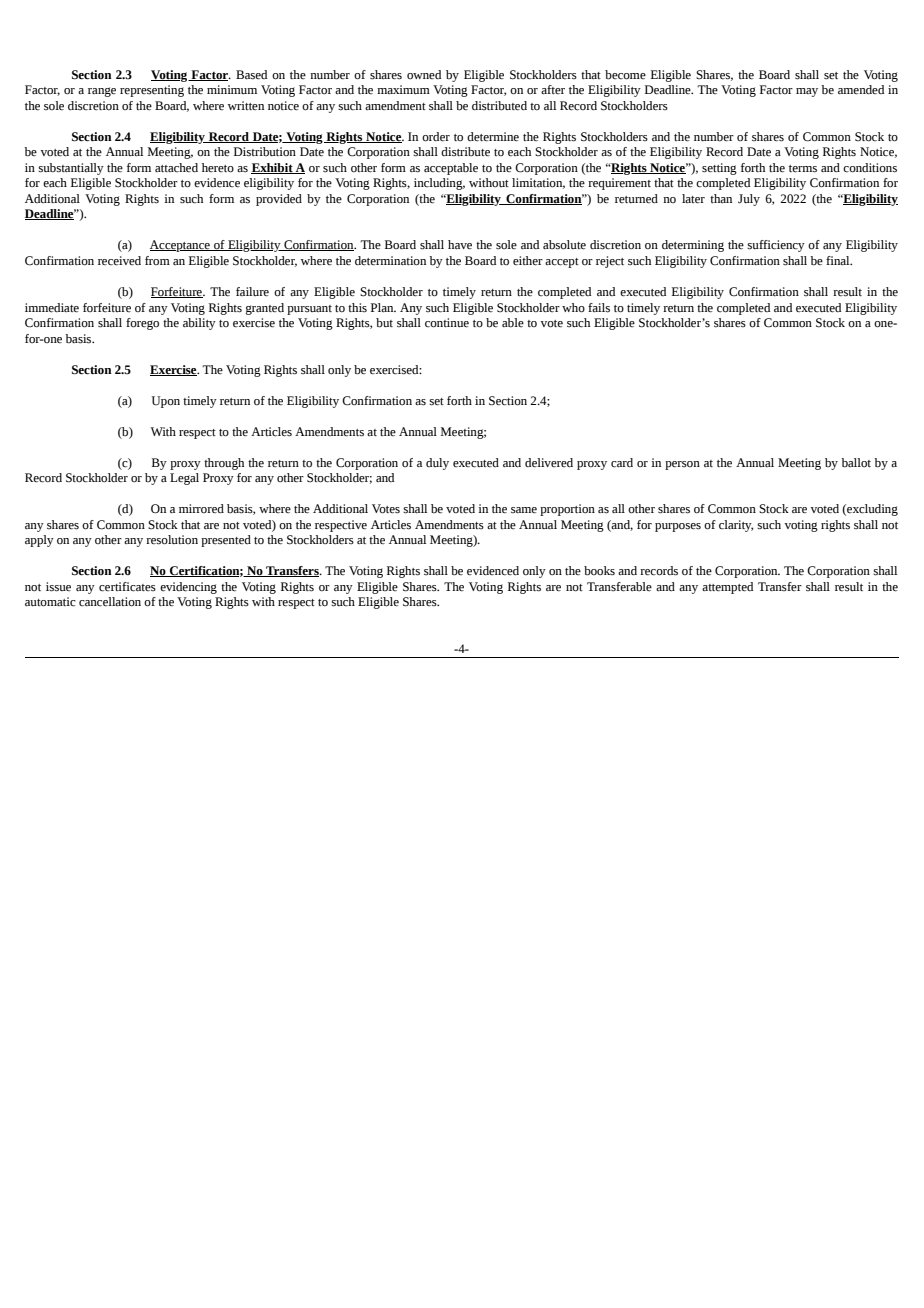 The image size is (924, 1308). Describe the element at coordinates (152, 91) in the image. I see `representing` at that location.
